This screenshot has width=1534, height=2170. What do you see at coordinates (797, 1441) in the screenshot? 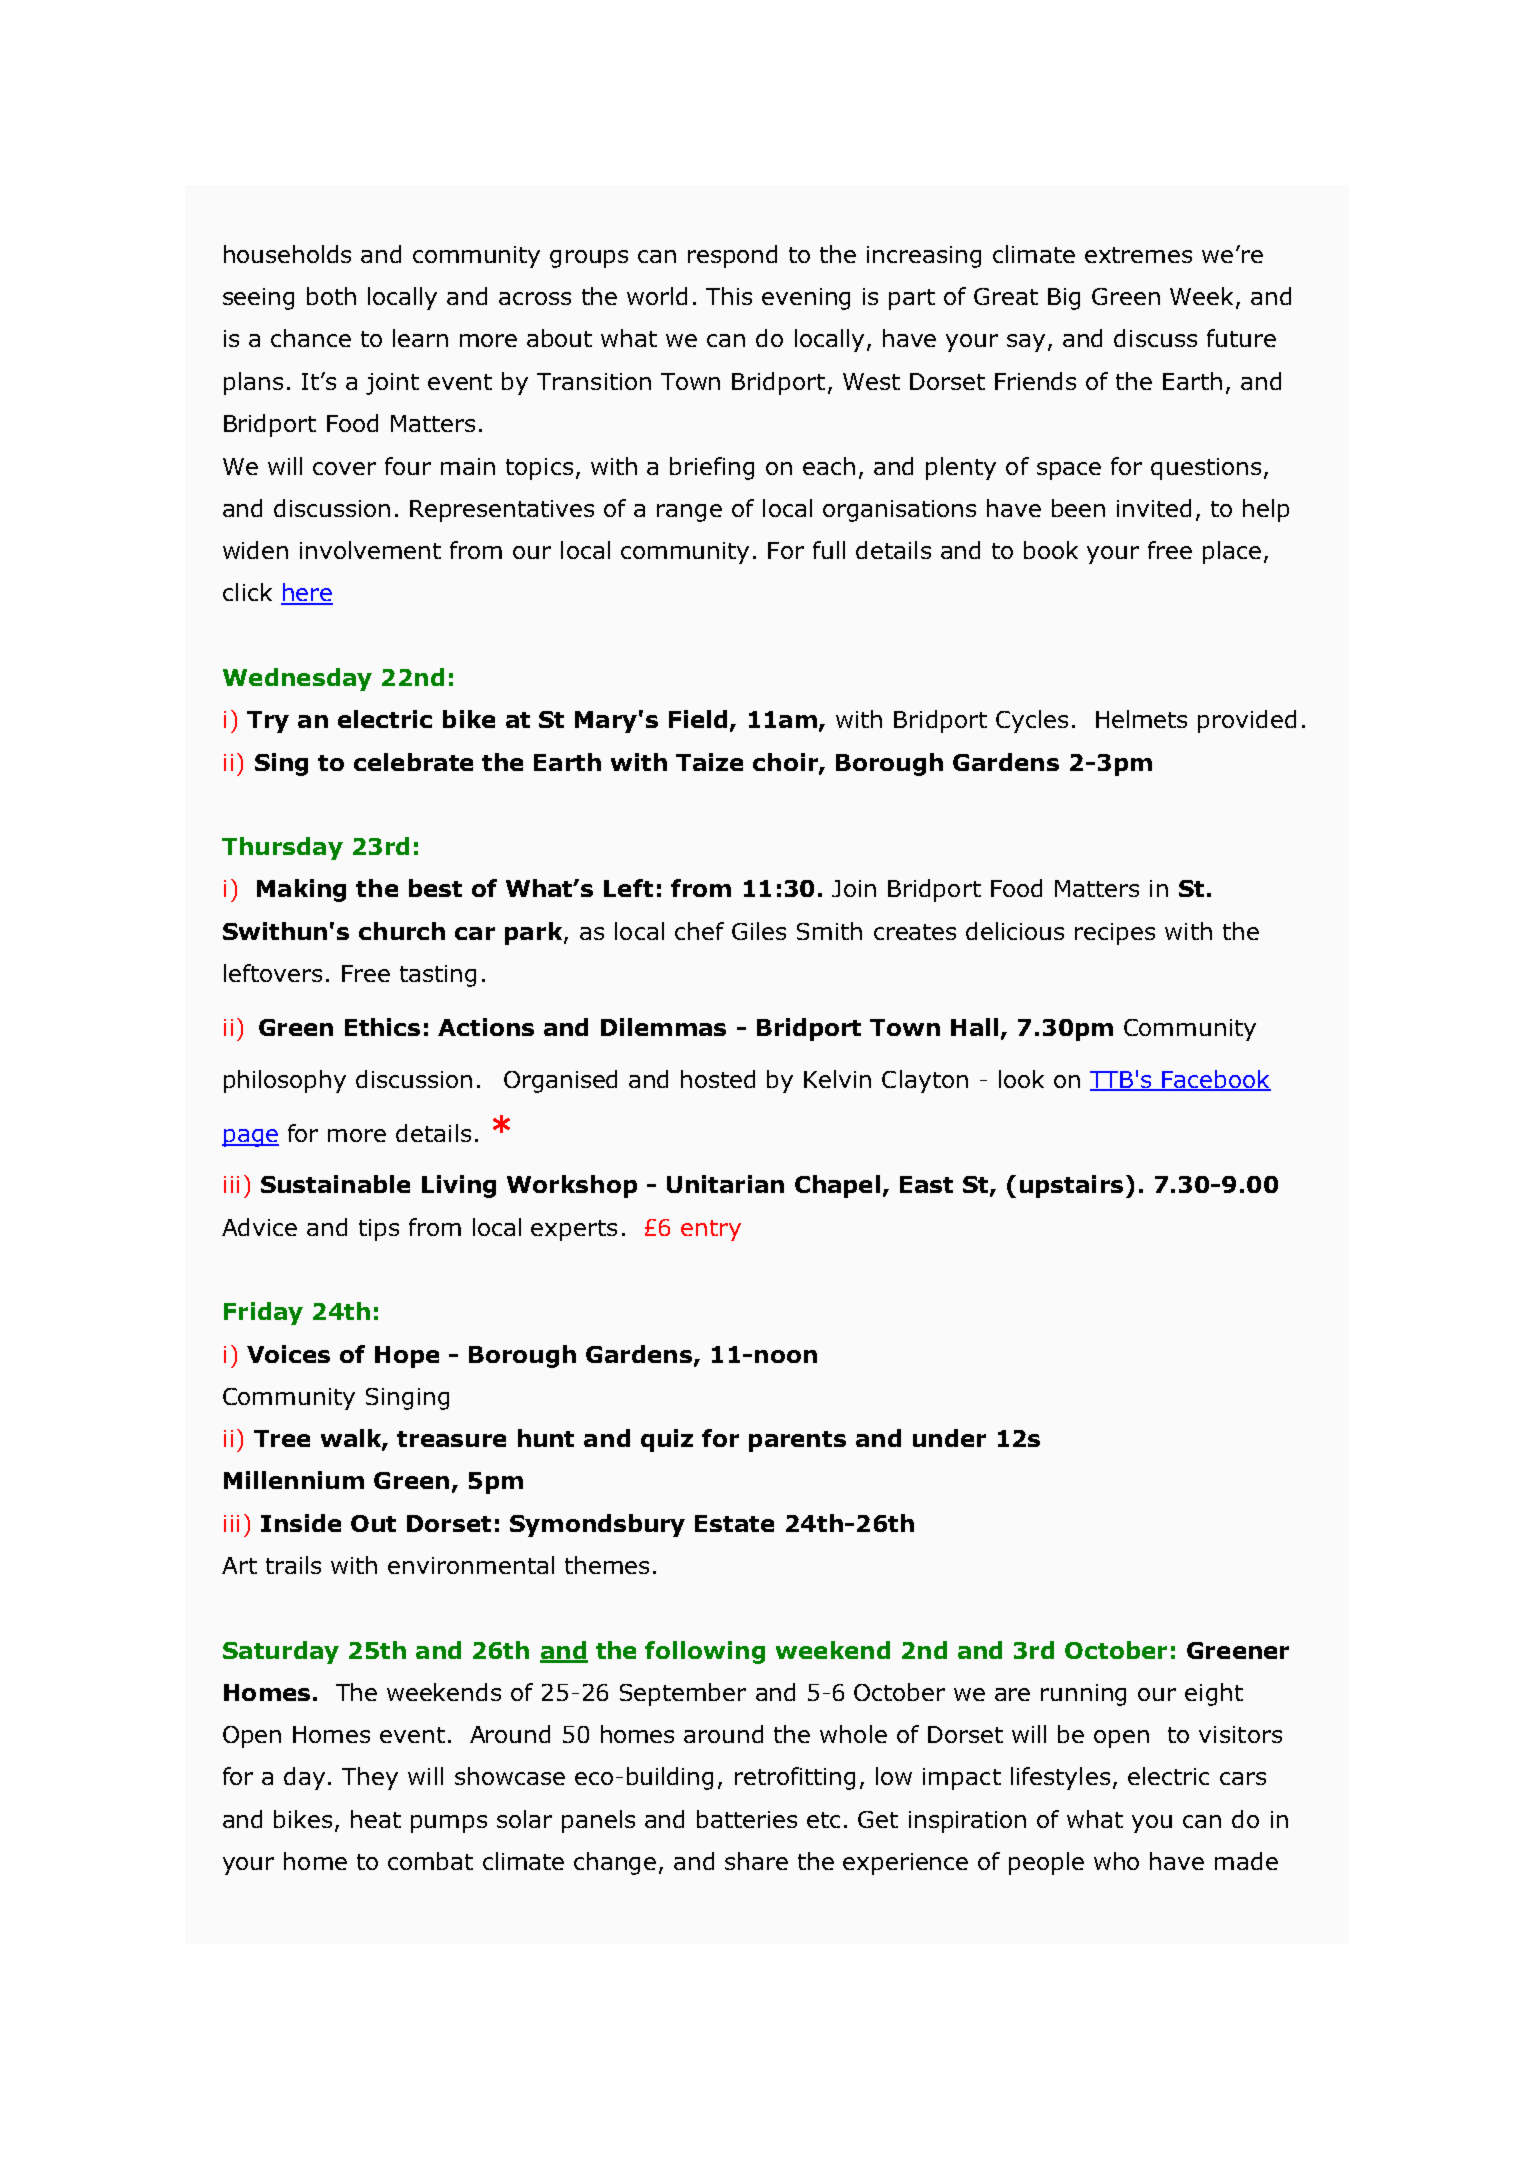
I see `parents` at bounding box center [797, 1441].
